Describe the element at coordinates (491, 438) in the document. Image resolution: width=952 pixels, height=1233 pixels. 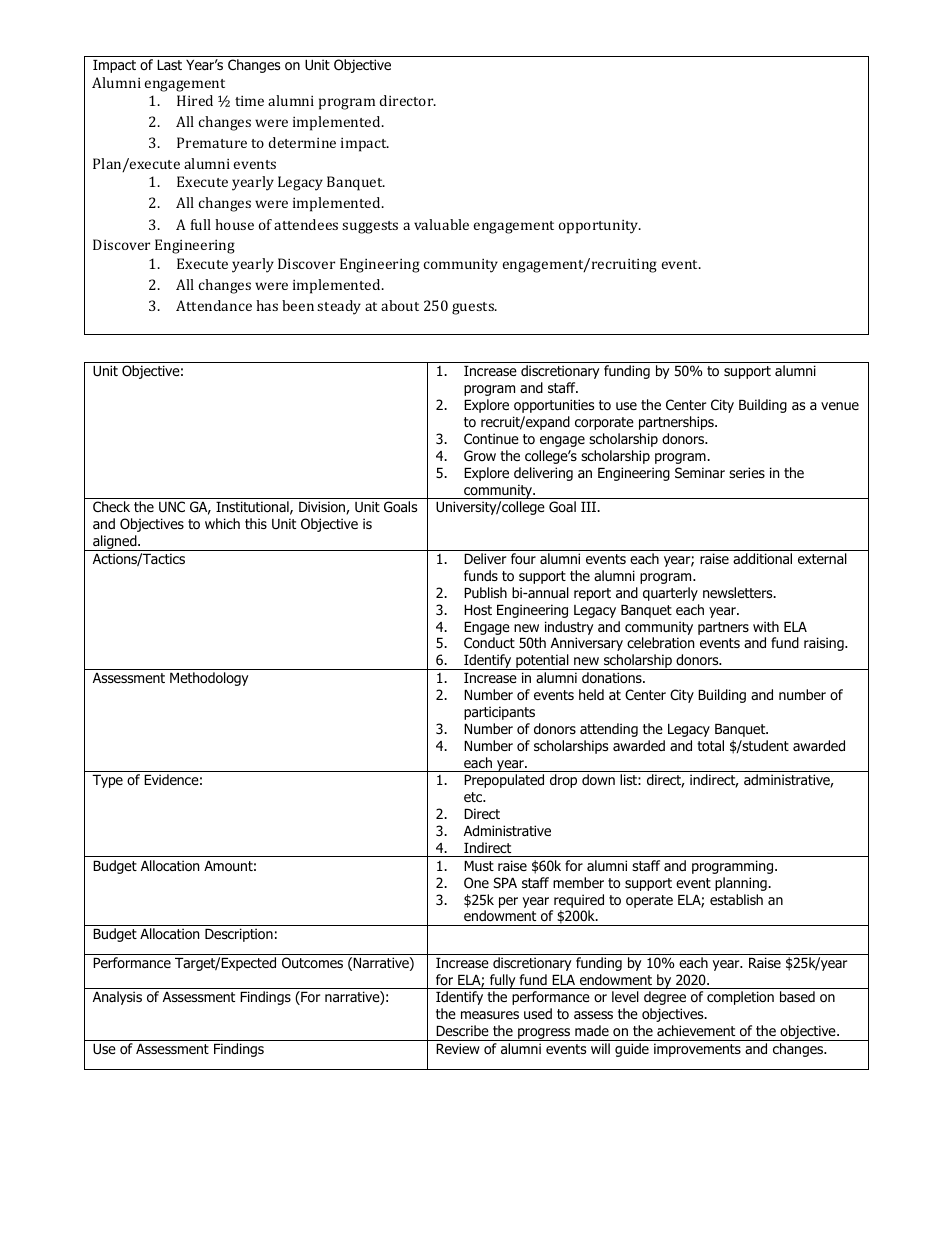
I see `Continue` at that location.
